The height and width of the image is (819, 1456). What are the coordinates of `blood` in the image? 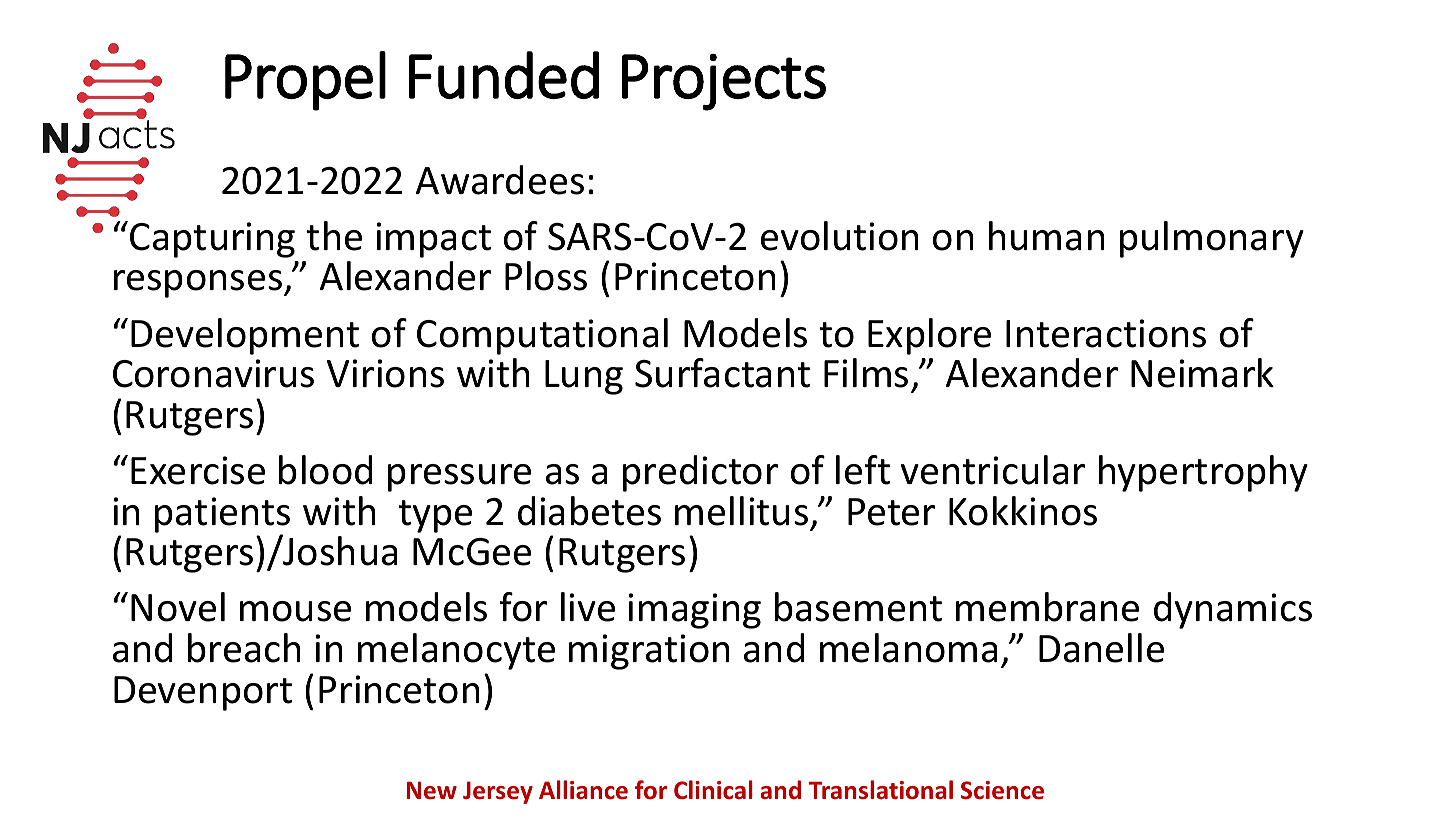 It's located at (325, 470).
